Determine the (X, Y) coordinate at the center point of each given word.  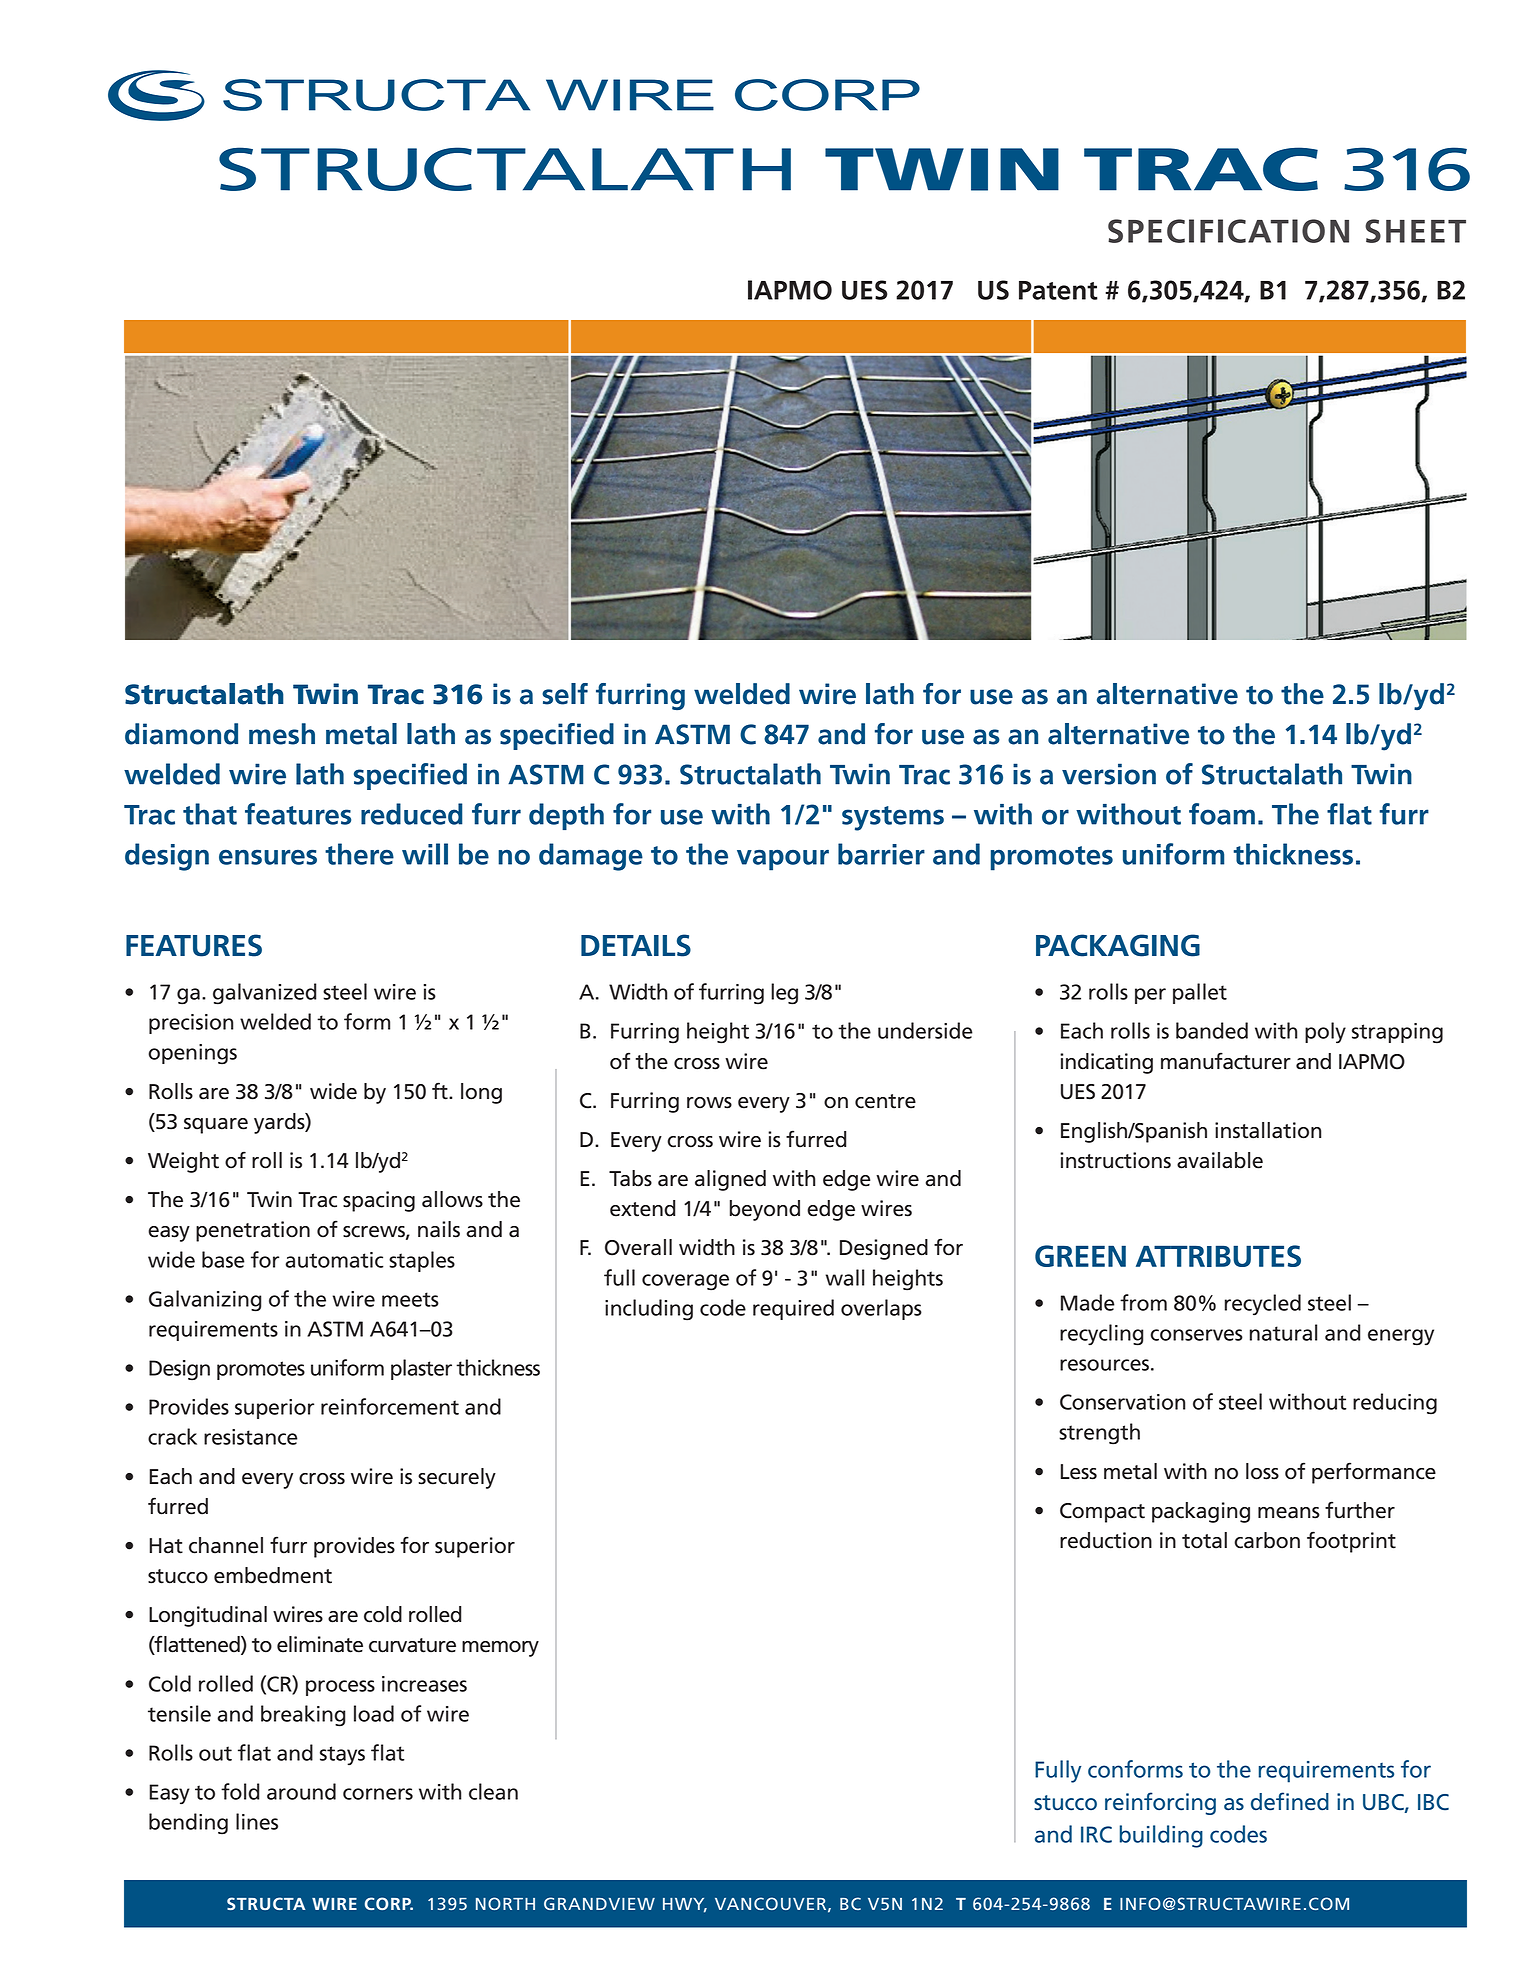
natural (1283, 1332)
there (359, 854)
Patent (1058, 290)
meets (410, 1299)
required (793, 1309)
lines (257, 1821)
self (565, 694)
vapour (783, 860)
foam (1222, 814)
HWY (685, 1905)
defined (1290, 1801)
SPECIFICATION (1228, 231)
